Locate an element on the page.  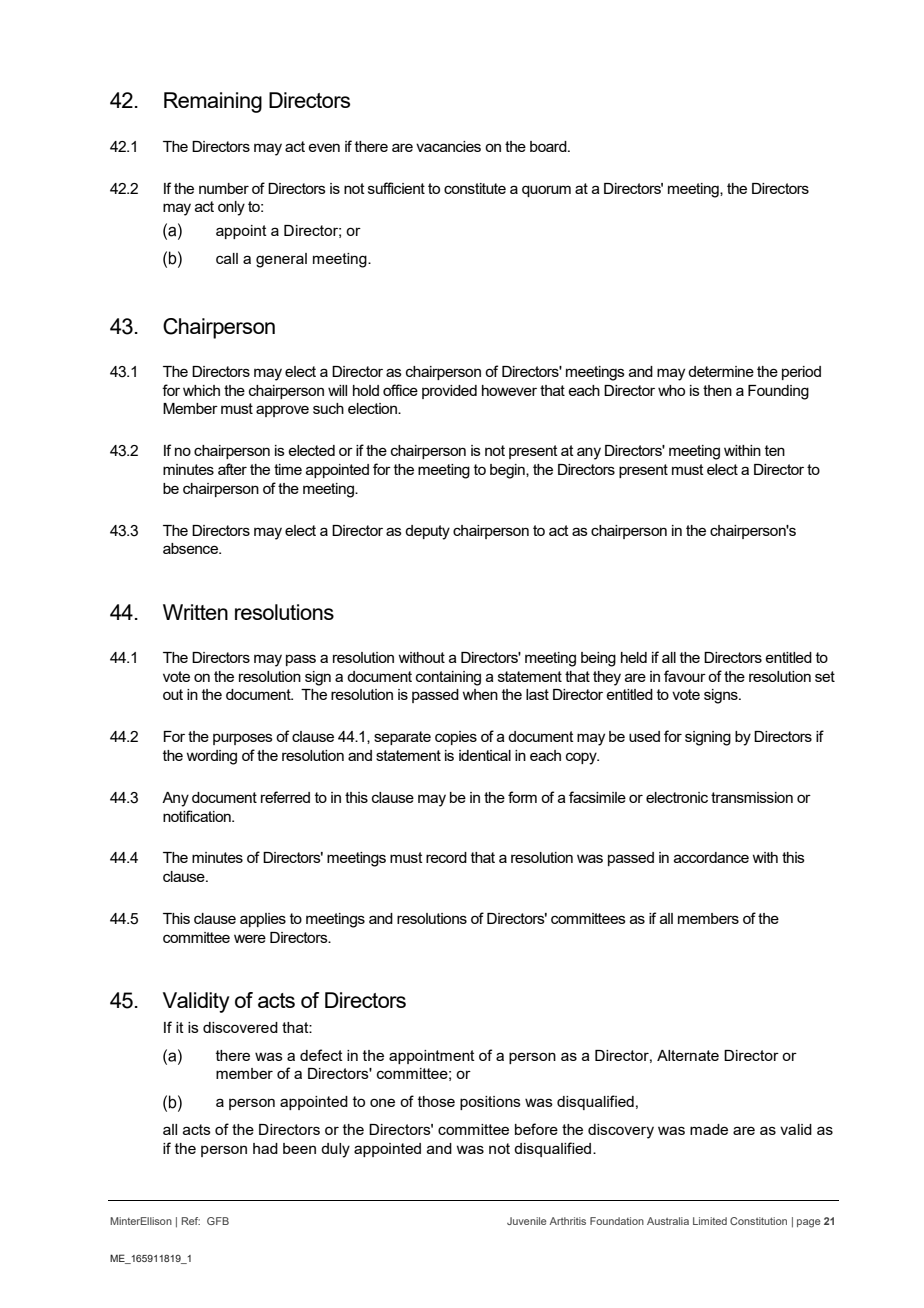
had is located at coordinates (265, 1148).
